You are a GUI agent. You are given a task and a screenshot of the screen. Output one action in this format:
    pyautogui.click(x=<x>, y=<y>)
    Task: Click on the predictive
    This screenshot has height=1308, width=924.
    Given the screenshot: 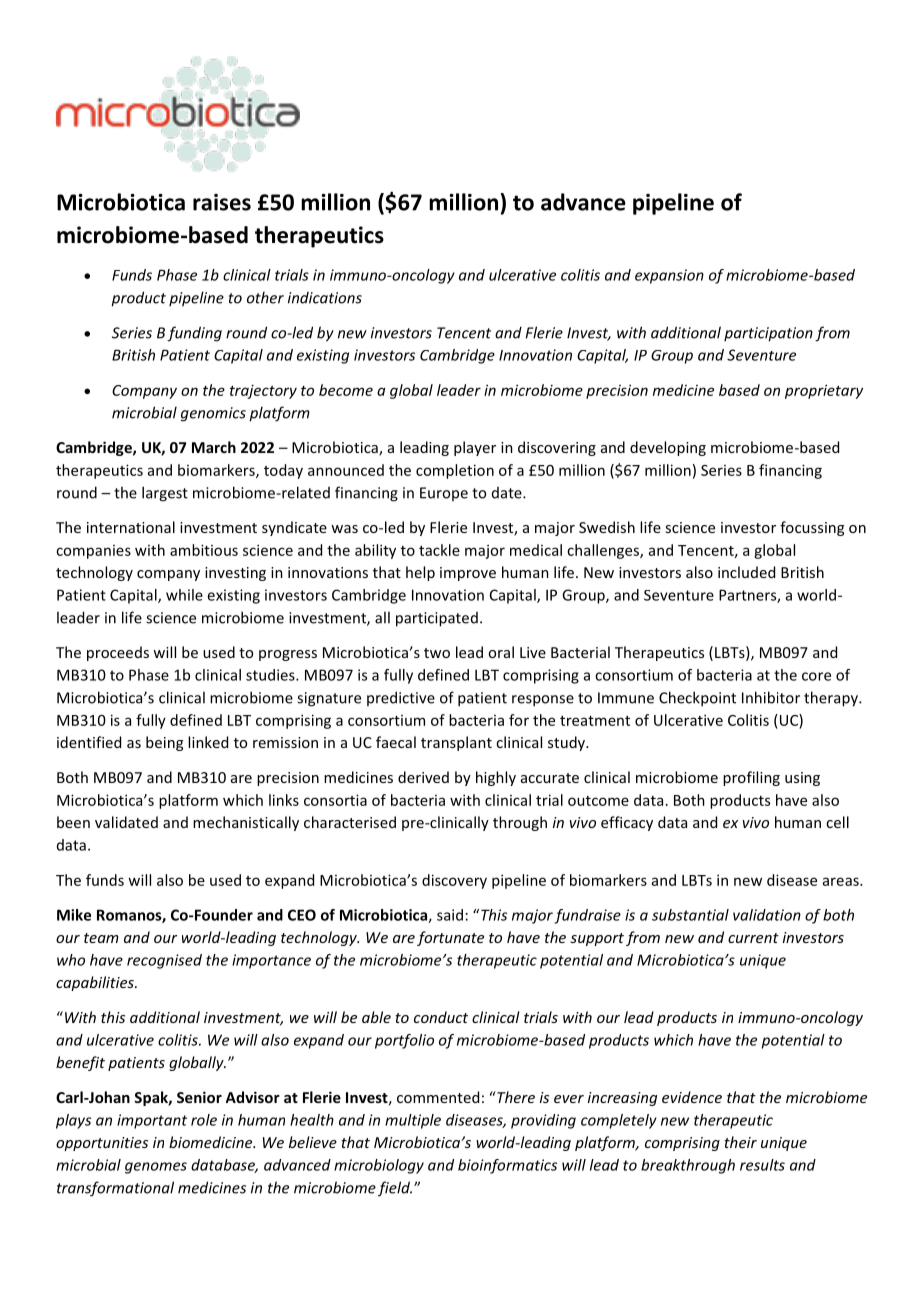 What is the action you would take?
    pyautogui.click(x=401, y=698)
